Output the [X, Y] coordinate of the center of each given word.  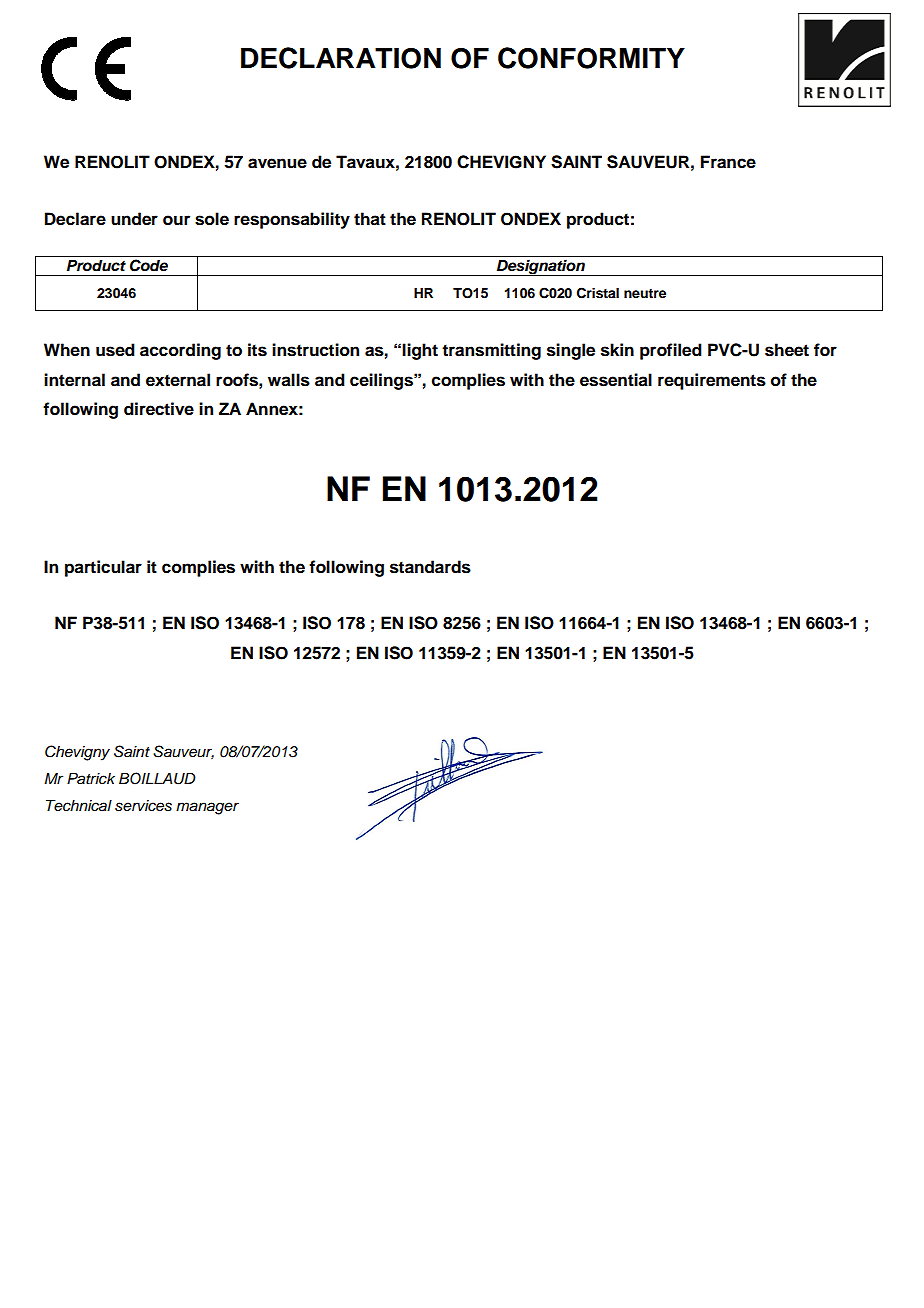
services [143, 806]
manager [207, 808]
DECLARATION [341, 58]
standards [430, 567]
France [728, 162]
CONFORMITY [591, 58]
